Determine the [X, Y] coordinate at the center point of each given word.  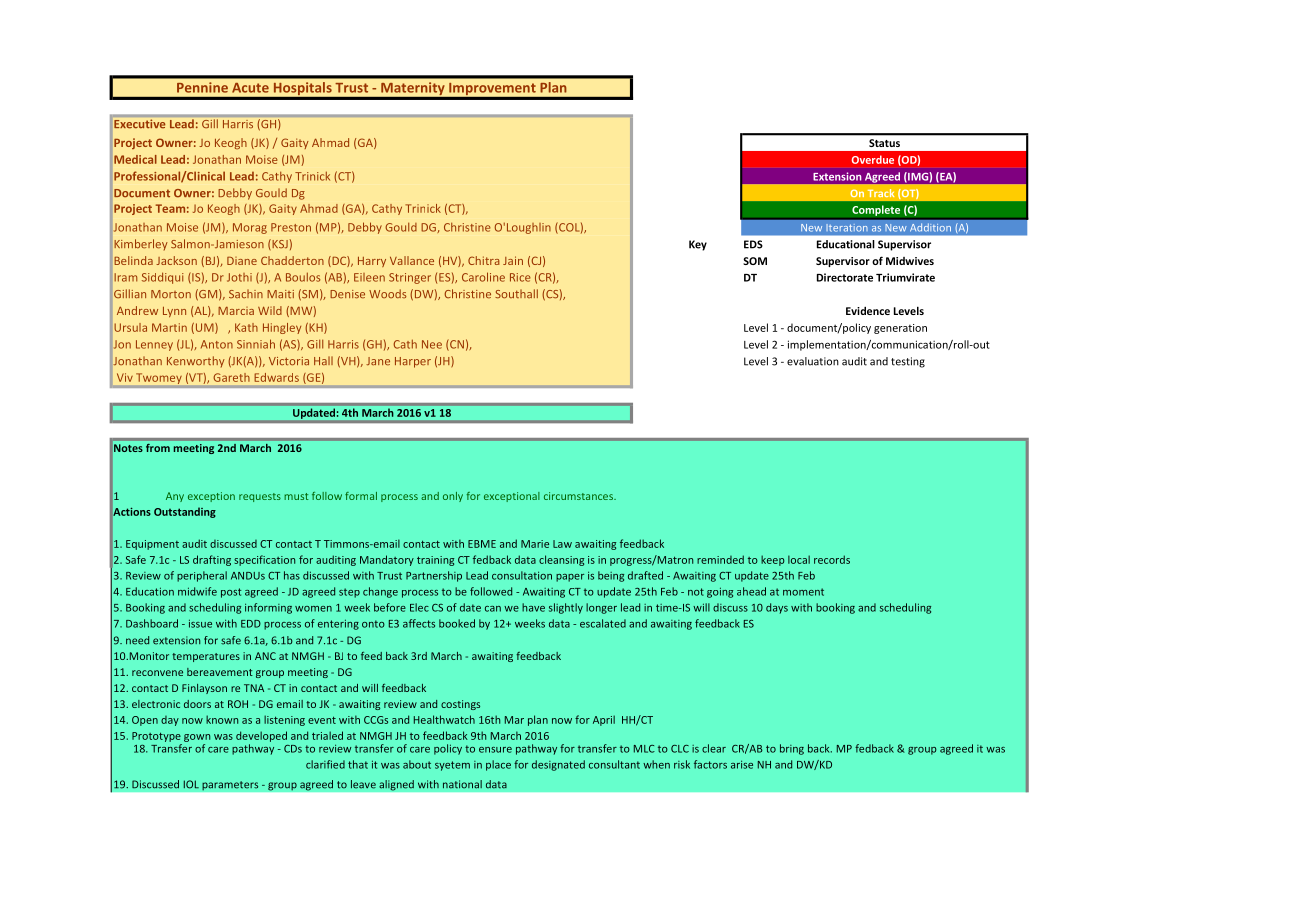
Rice [520, 277]
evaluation [813, 361]
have [533, 607]
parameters [230, 786]
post [231, 593]
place [498, 765]
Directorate [845, 277]
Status [884, 143]
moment [803, 592]
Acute [250, 88]
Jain [513, 260]
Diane [242, 261]
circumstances [579, 496]
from [158, 448]
